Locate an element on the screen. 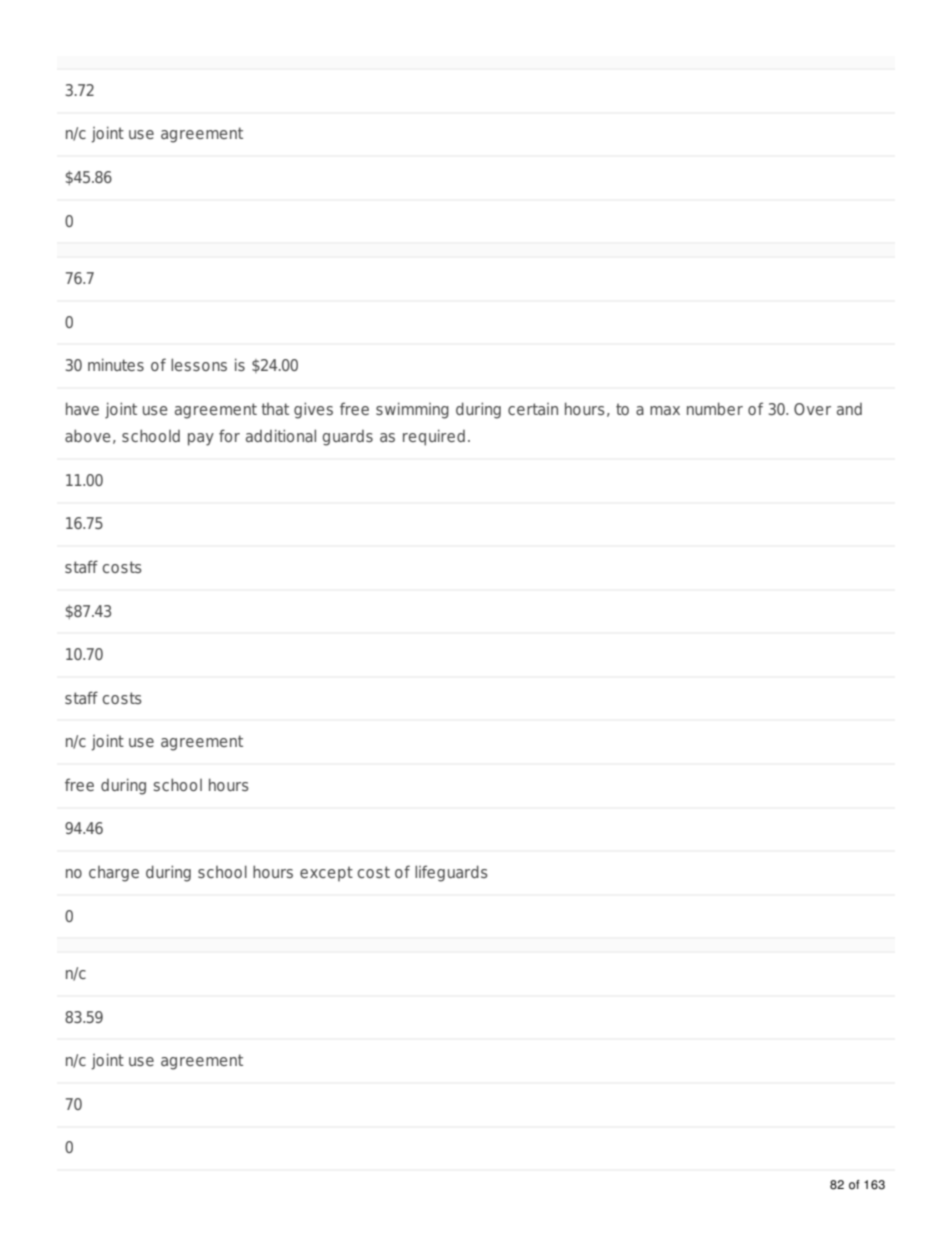  gives is located at coordinates (313, 410).
